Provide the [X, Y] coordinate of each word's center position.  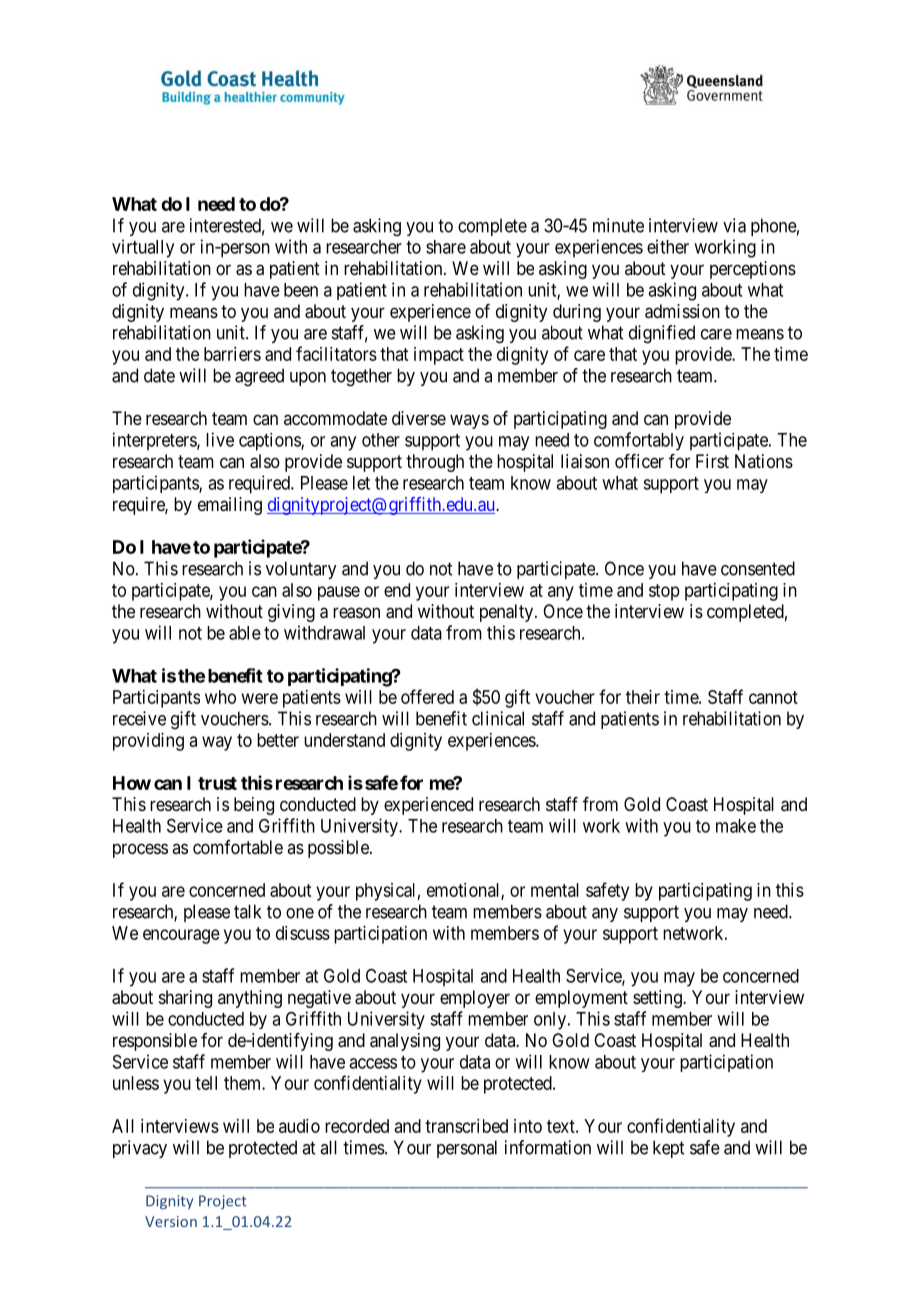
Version [171, 1221]
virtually [143, 248]
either [668, 246]
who [220, 697]
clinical [498, 718]
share [446, 247]
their [643, 697]
